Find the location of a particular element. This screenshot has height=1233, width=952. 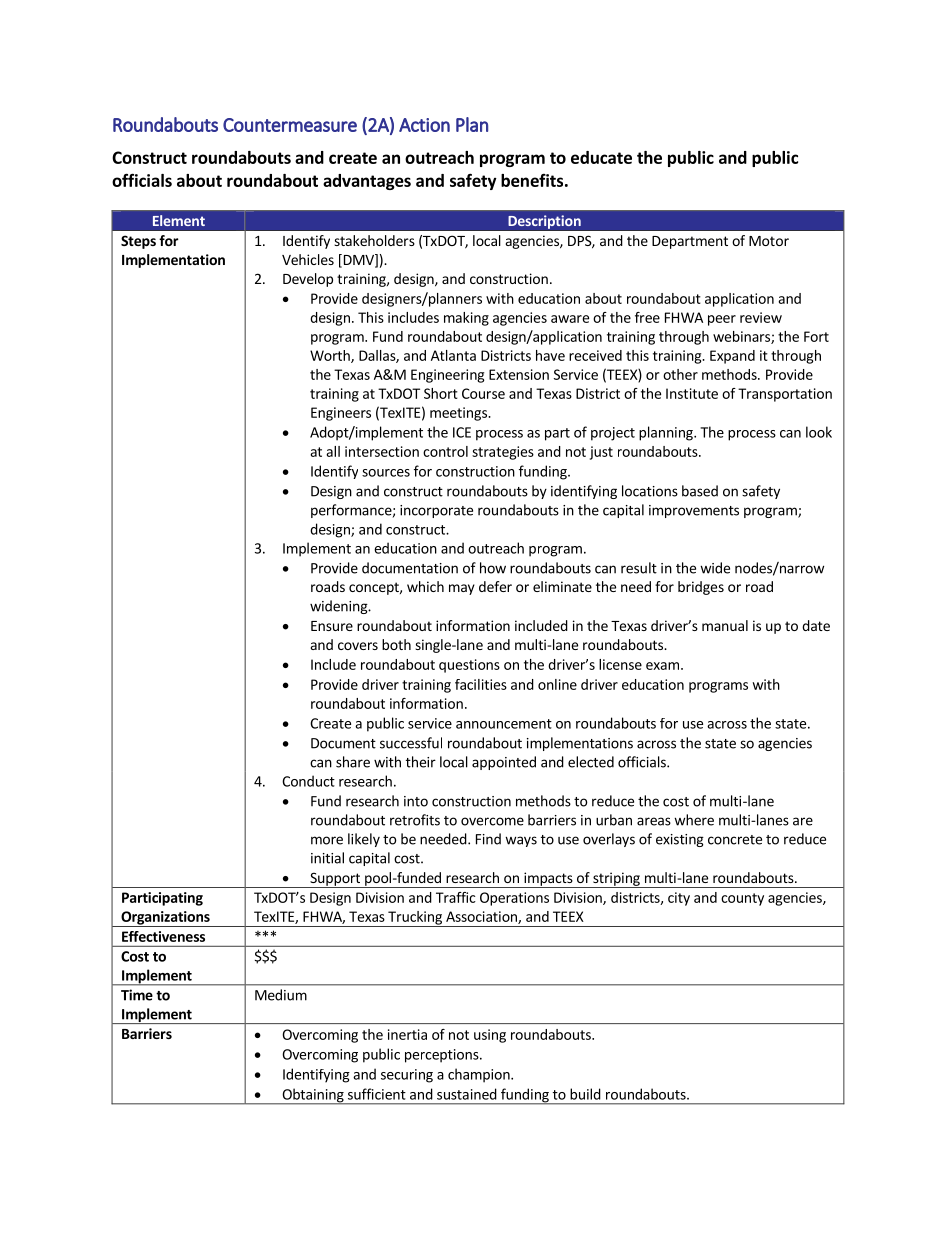

champion is located at coordinates (480, 1075).
